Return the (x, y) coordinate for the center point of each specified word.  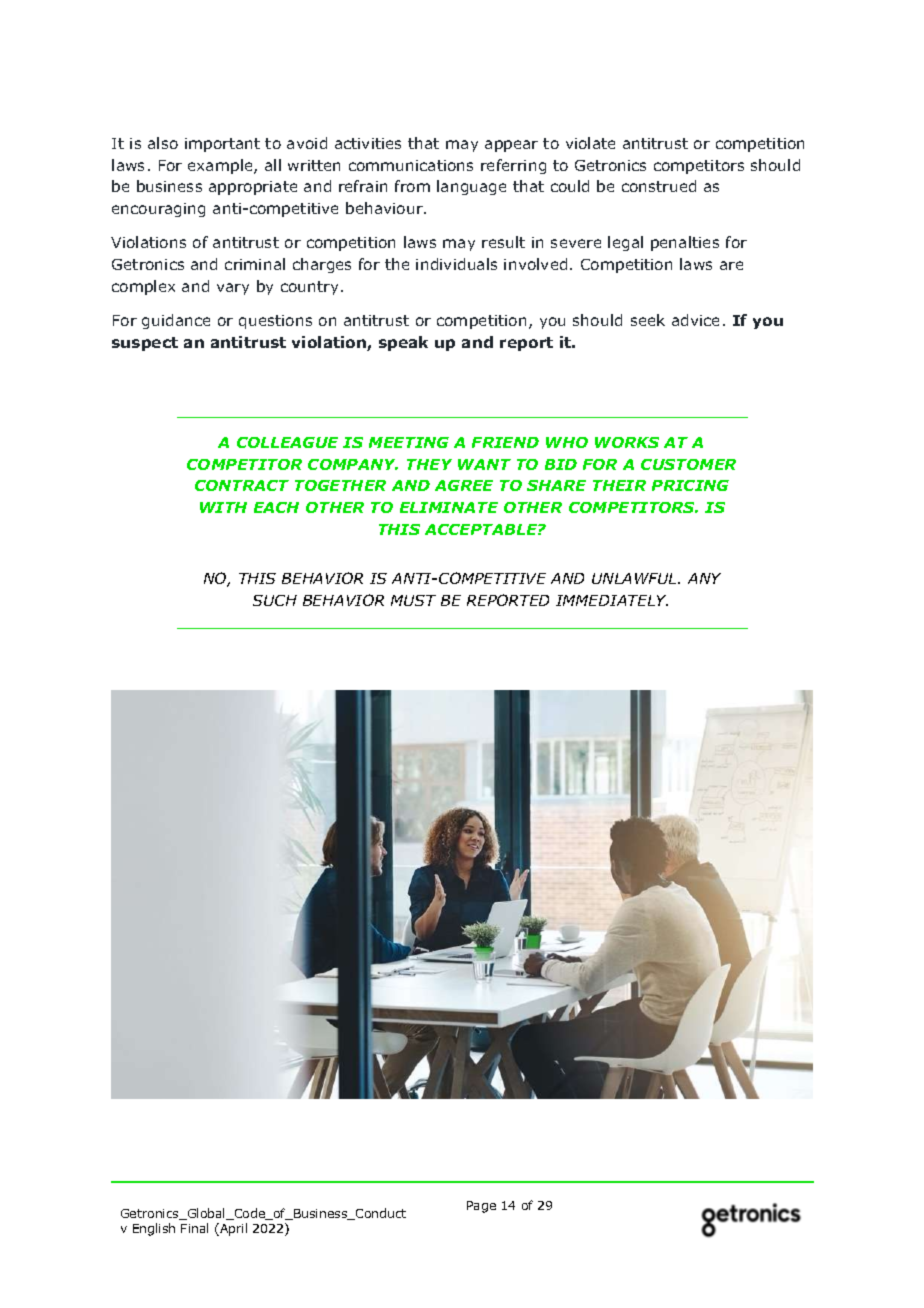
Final (194, 1228)
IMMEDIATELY (612, 600)
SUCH (275, 600)
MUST (413, 600)
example (221, 166)
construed (659, 186)
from (412, 186)
